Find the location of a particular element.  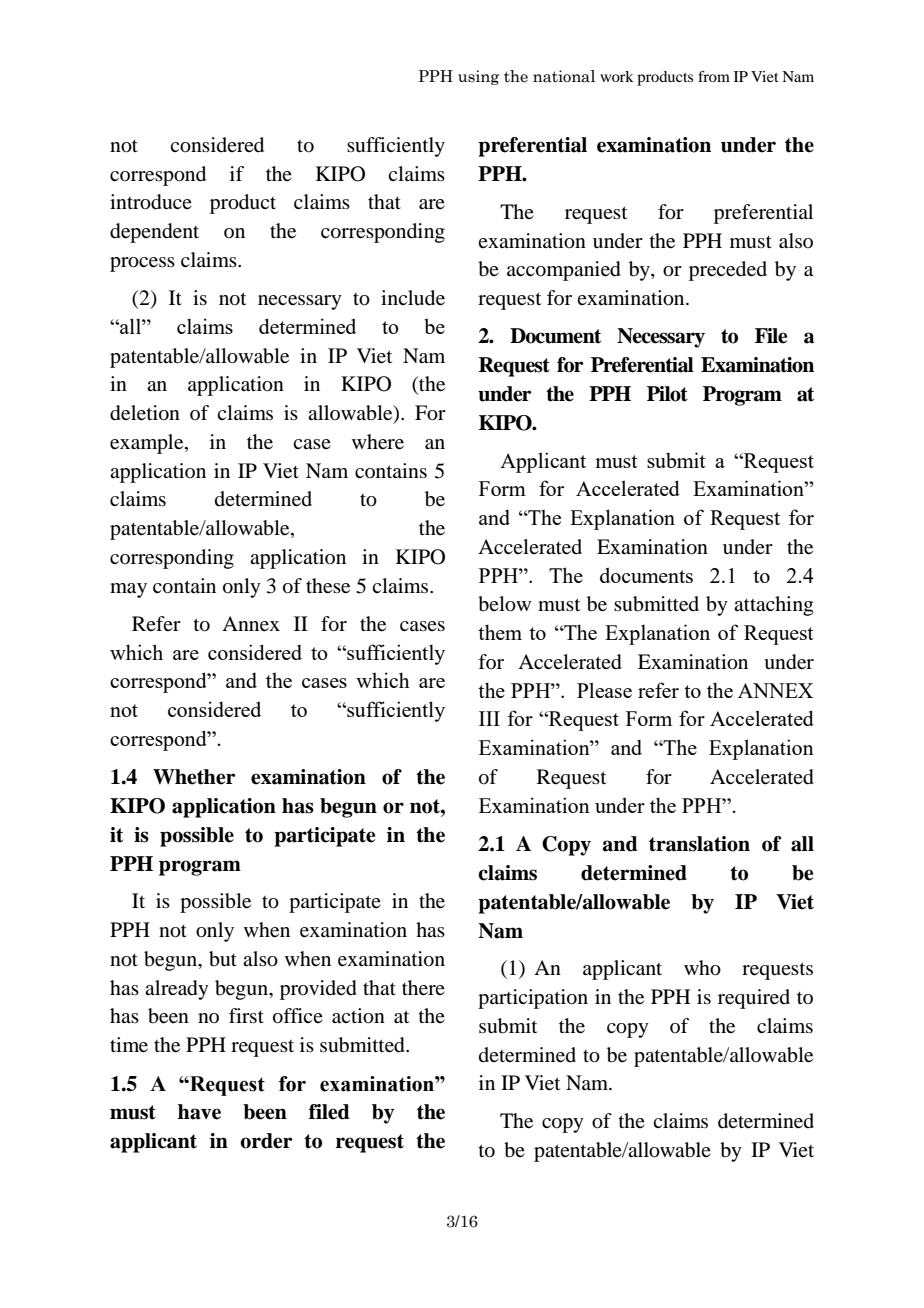

Pilot is located at coordinates (667, 394).
